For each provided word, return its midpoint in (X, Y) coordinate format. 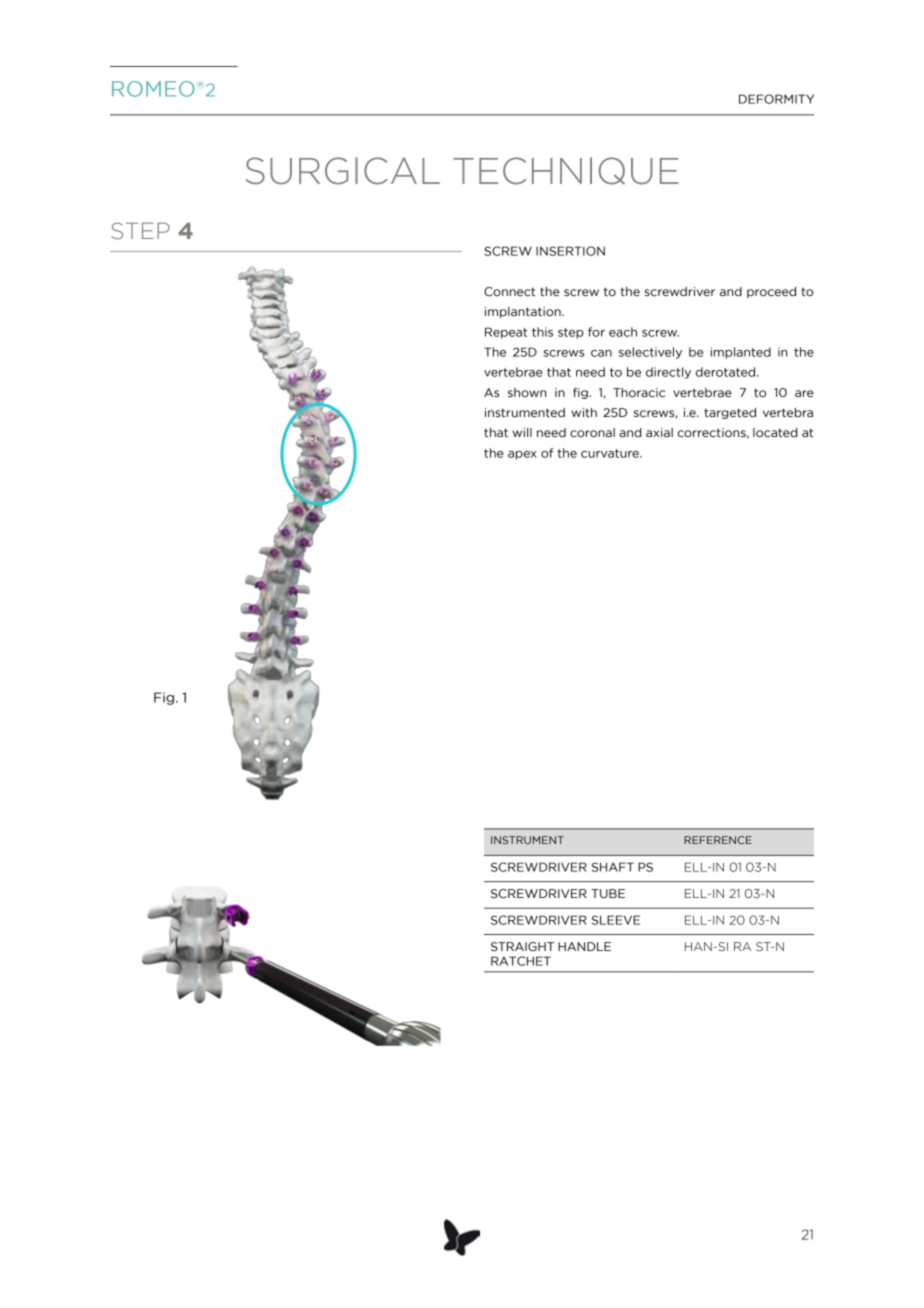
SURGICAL (343, 171)
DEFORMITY (776, 99)
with (584, 412)
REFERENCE (718, 840)
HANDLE (584, 946)
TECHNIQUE (566, 171)
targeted (730, 413)
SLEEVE (616, 920)
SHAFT (613, 867)
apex (522, 455)
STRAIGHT (522, 947)
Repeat (506, 333)
